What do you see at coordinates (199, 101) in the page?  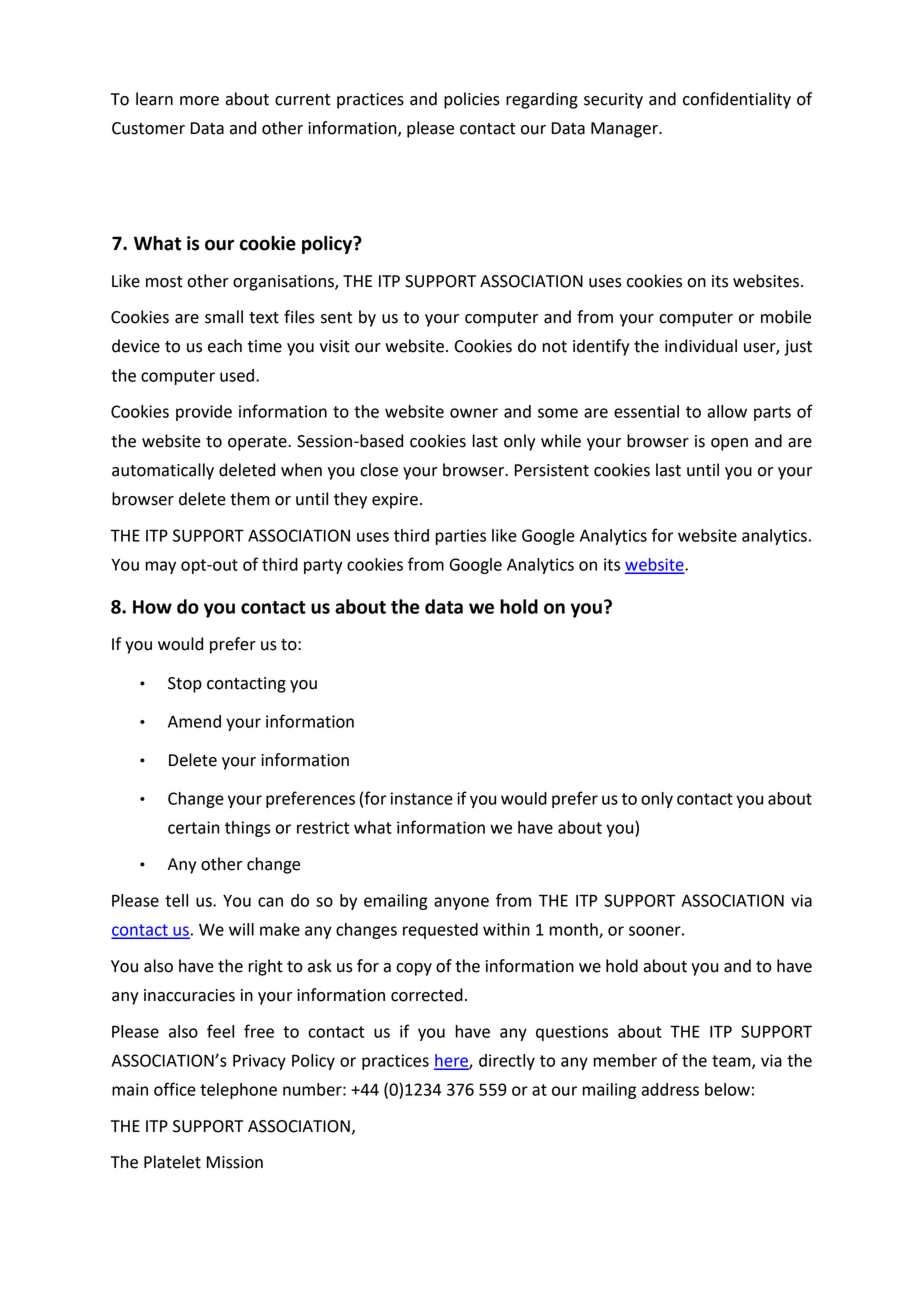 I see `more` at bounding box center [199, 101].
